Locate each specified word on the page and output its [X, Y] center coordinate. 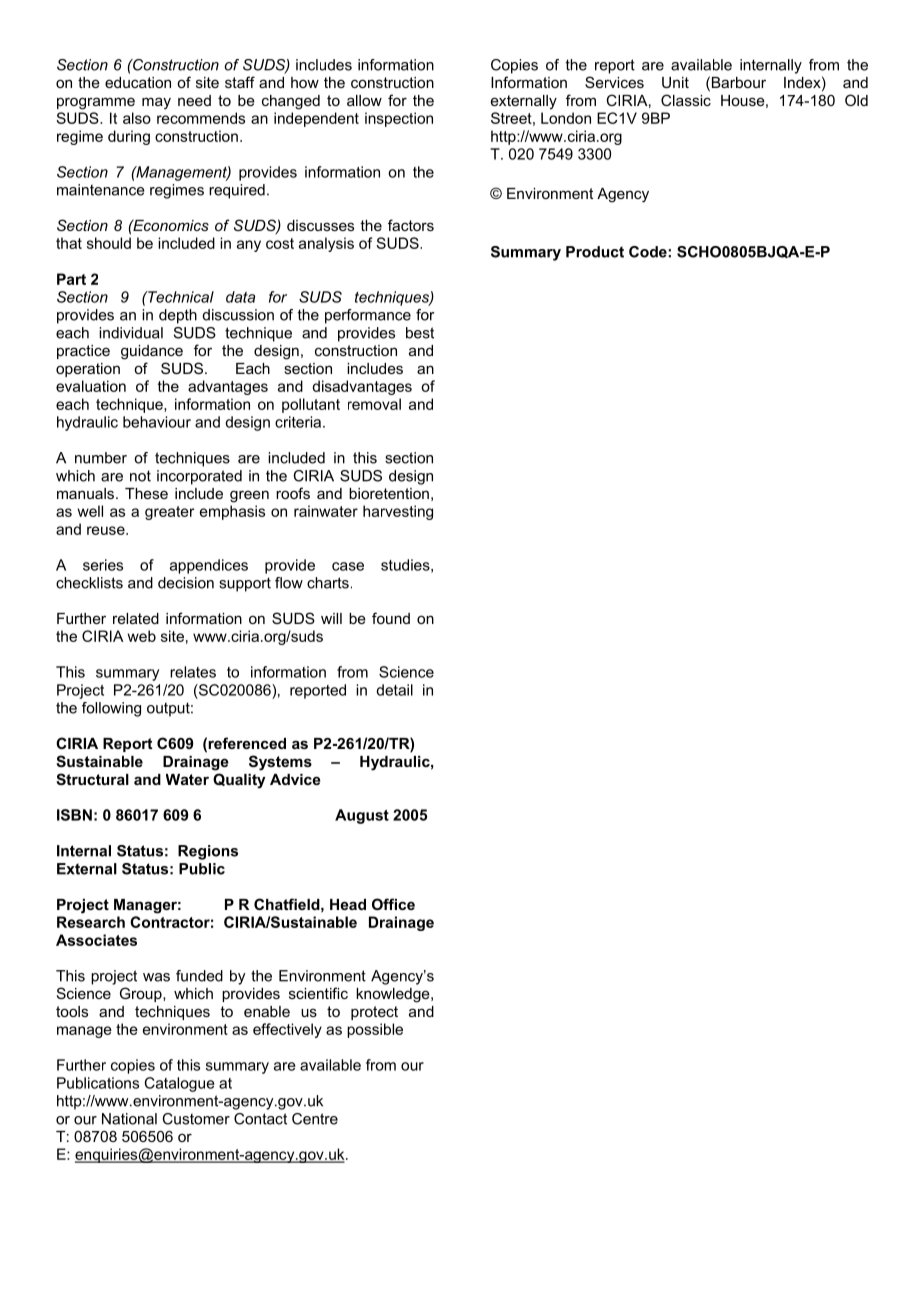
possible [375, 1030]
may [156, 103]
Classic [686, 100]
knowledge [394, 995]
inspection [399, 119]
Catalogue [180, 1084]
